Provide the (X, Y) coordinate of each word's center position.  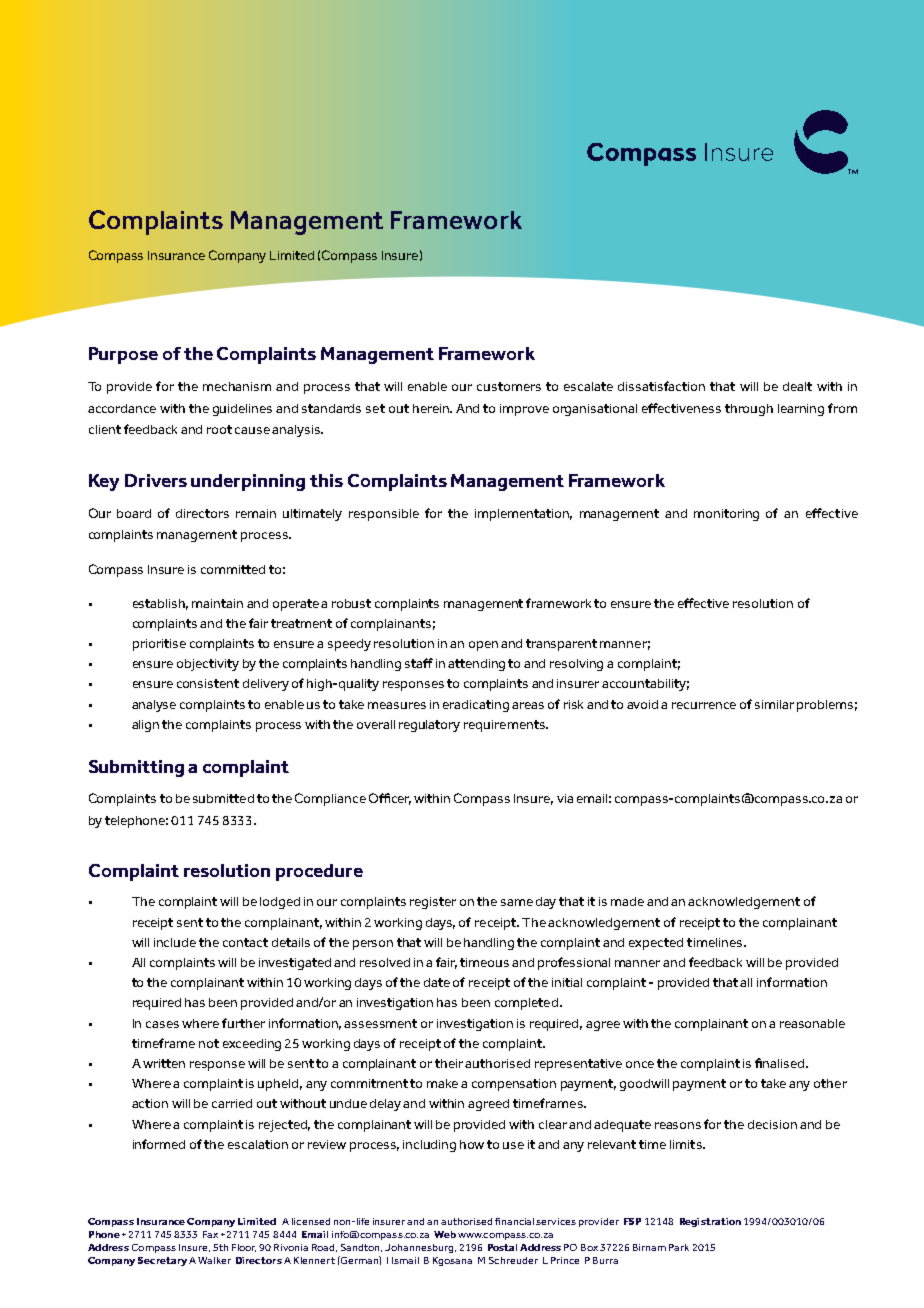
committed (233, 569)
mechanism (237, 386)
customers (509, 386)
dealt (797, 386)
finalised (781, 1063)
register (433, 903)
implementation (523, 515)
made (627, 901)
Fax (210, 1234)
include (175, 942)
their (450, 1063)
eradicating (476, 706)
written (164, 1063)
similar (774, 704)
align (145, 726)
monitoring (726, 515)
